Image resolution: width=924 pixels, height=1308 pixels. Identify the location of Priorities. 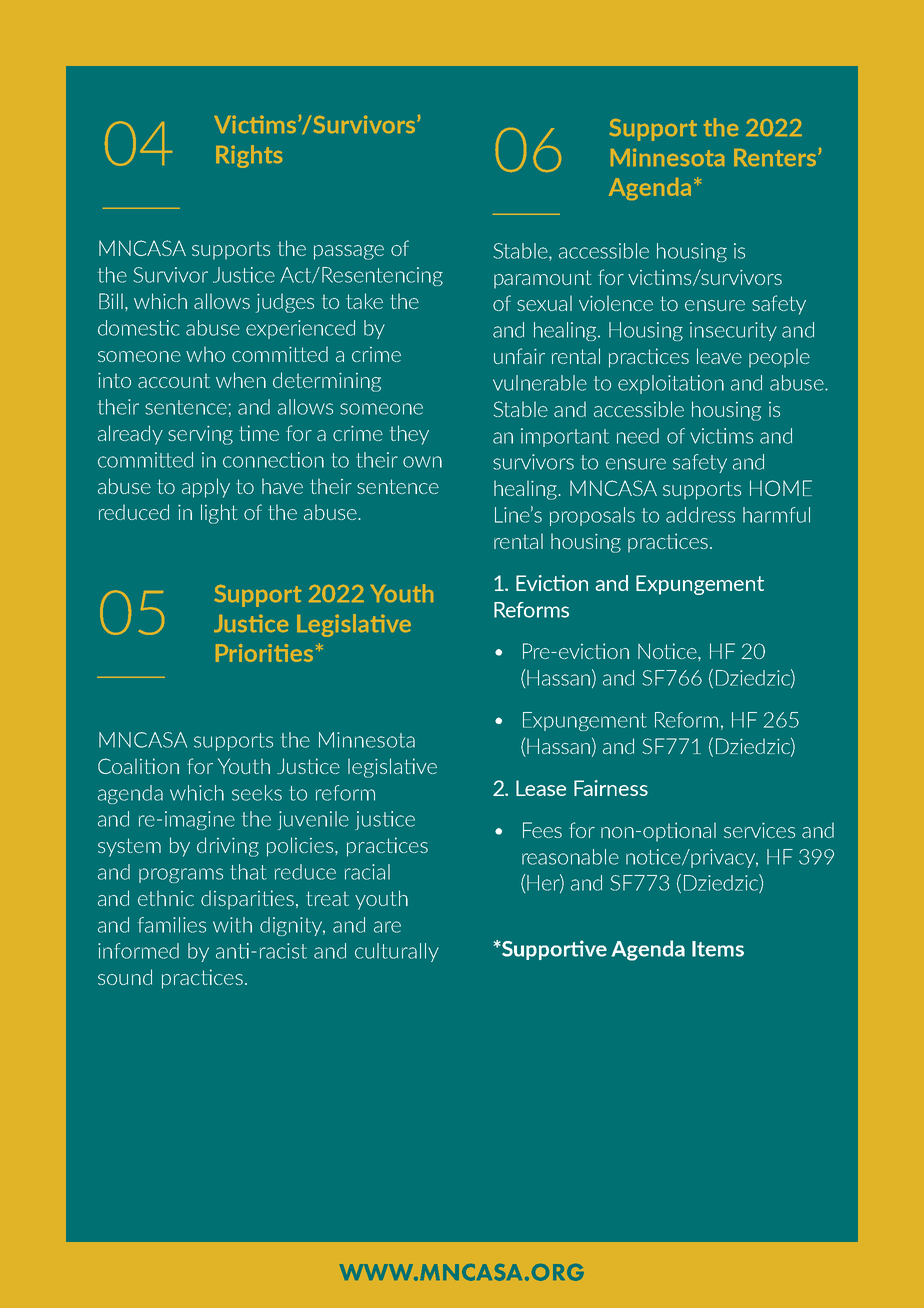
(264, 653).
